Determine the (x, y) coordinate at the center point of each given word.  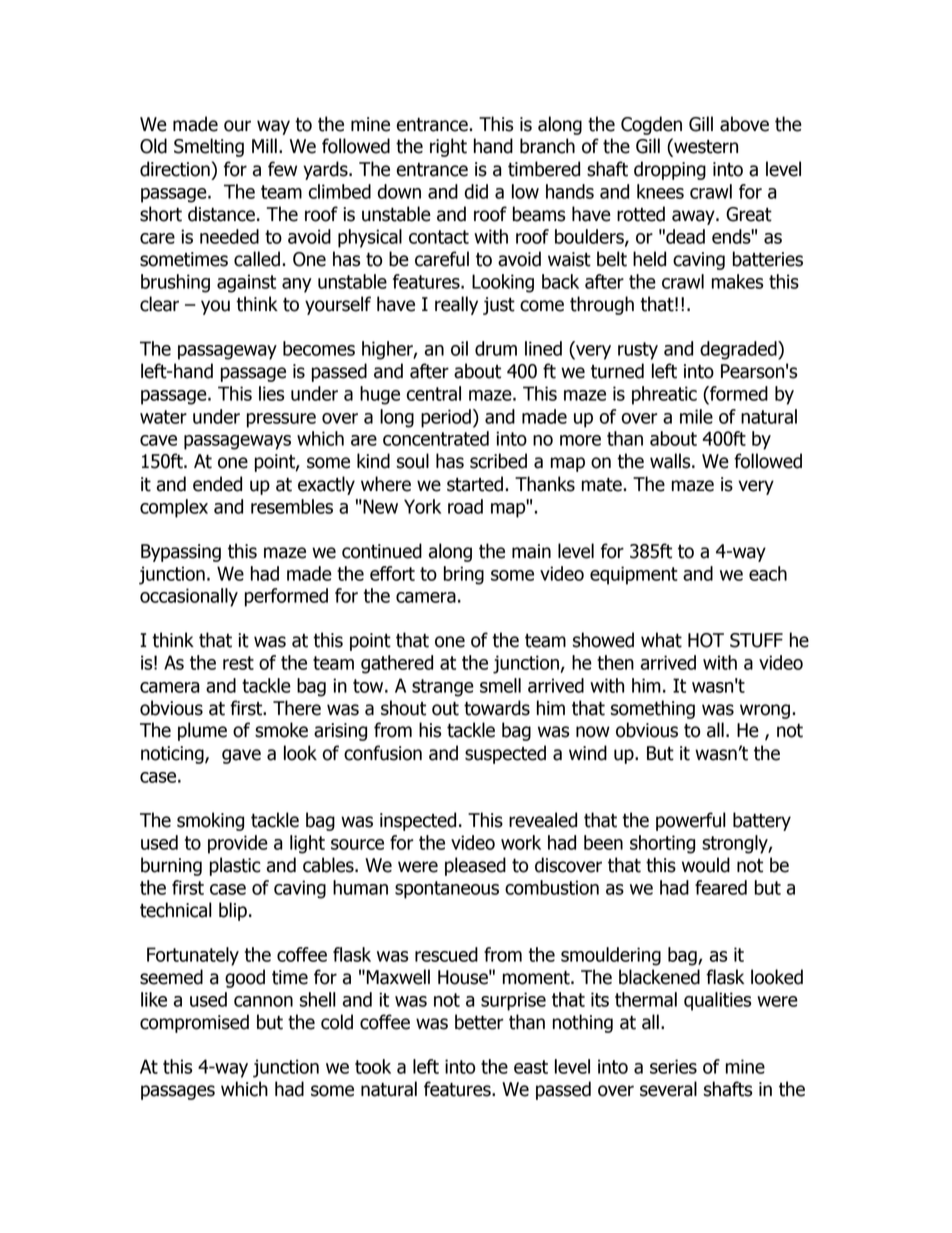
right (448, 147)
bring (464, 575)
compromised (194, 1023)
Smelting (209, 147)
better (479, 1022)
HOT (706, 640)
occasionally (189, 597)
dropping (670, 170)
